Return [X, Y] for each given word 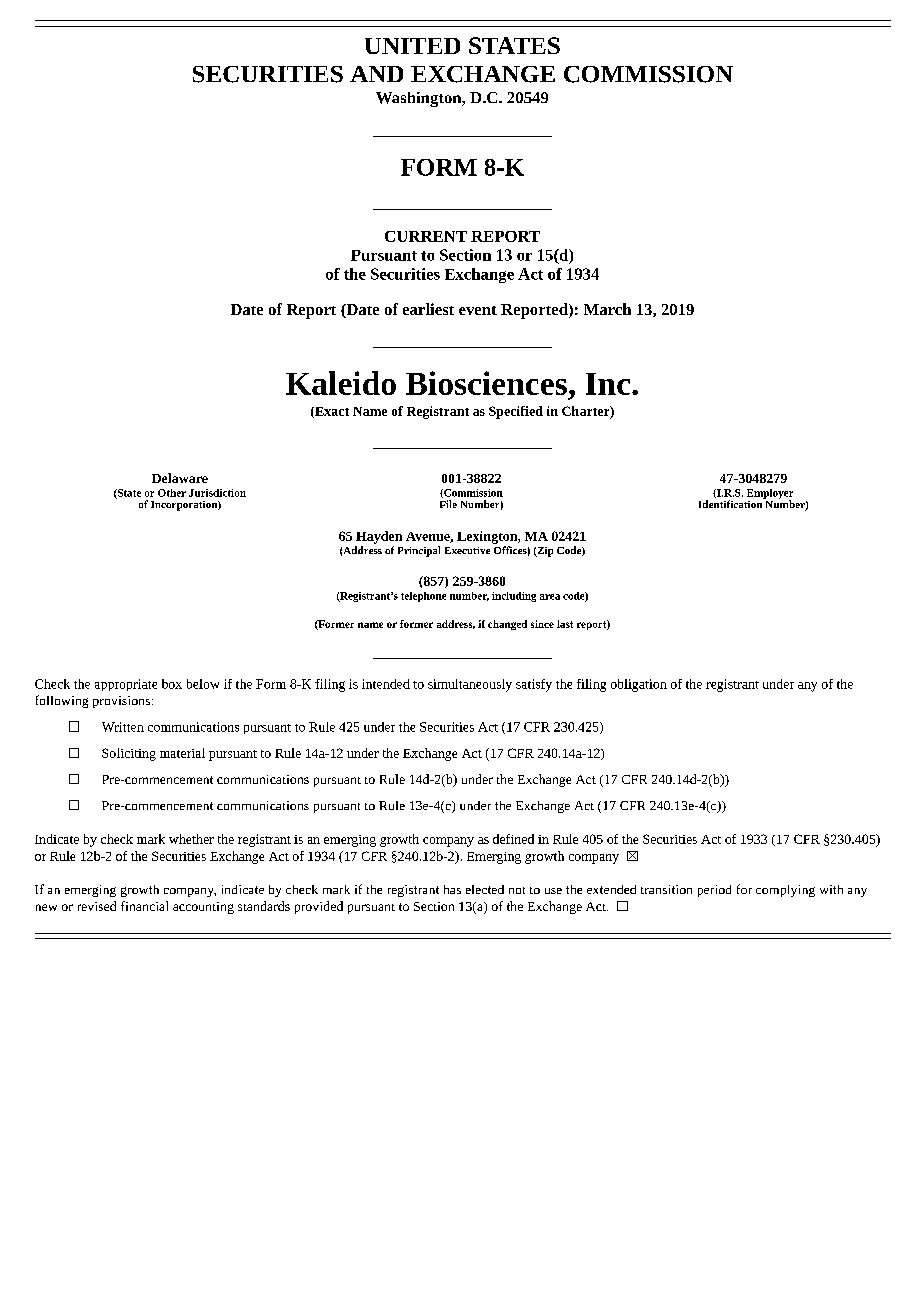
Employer [770, 495]
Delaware [180, 478]
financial [144, 906]
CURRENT [426, 236]
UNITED [412, 46]
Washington [420, 99]
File [448, 504]
